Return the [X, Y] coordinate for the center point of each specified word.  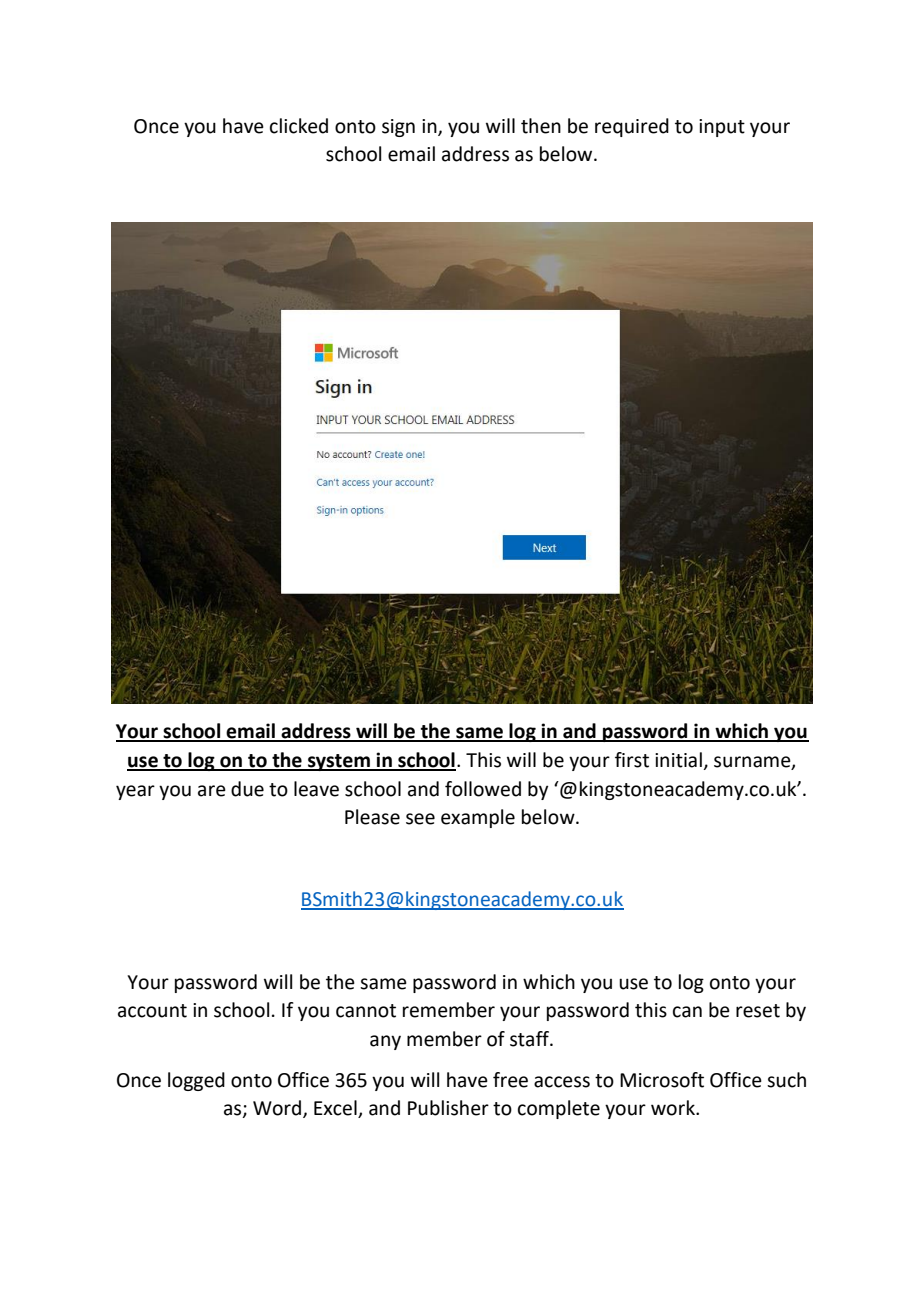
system [339, 762]
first [632, 760]
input [722, 128]
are [212, 791]
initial [678, 760]
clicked [299, 126]
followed [483, 789]
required [632, 127]
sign [398, 128]
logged [196, 1081]
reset [758, 1011]
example [478, 818]
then [541, 126]
